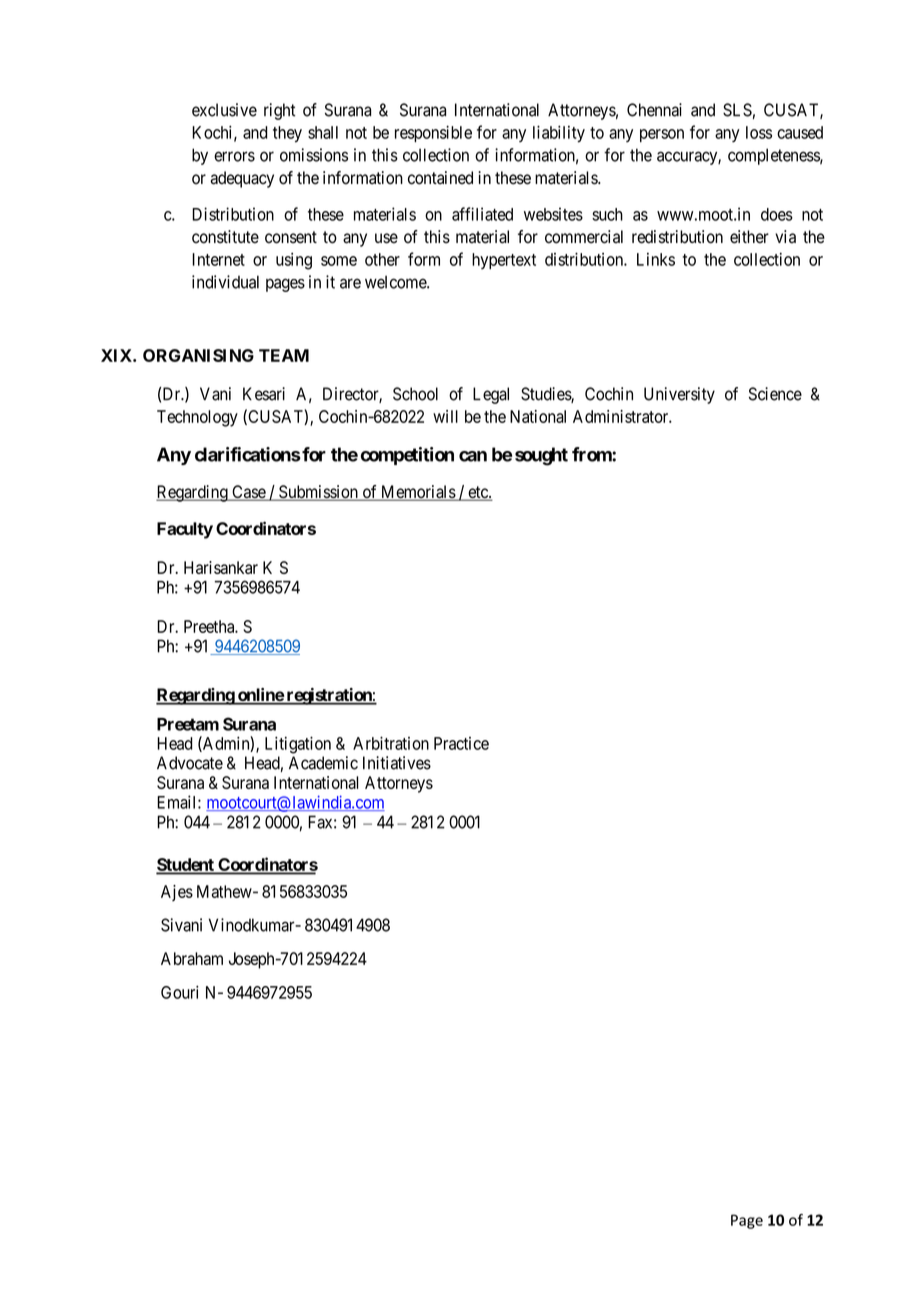  What do you see at coordinates (397, 763) in the screenshot?
I see `Initiatives` at bounding box center [397, 763].
